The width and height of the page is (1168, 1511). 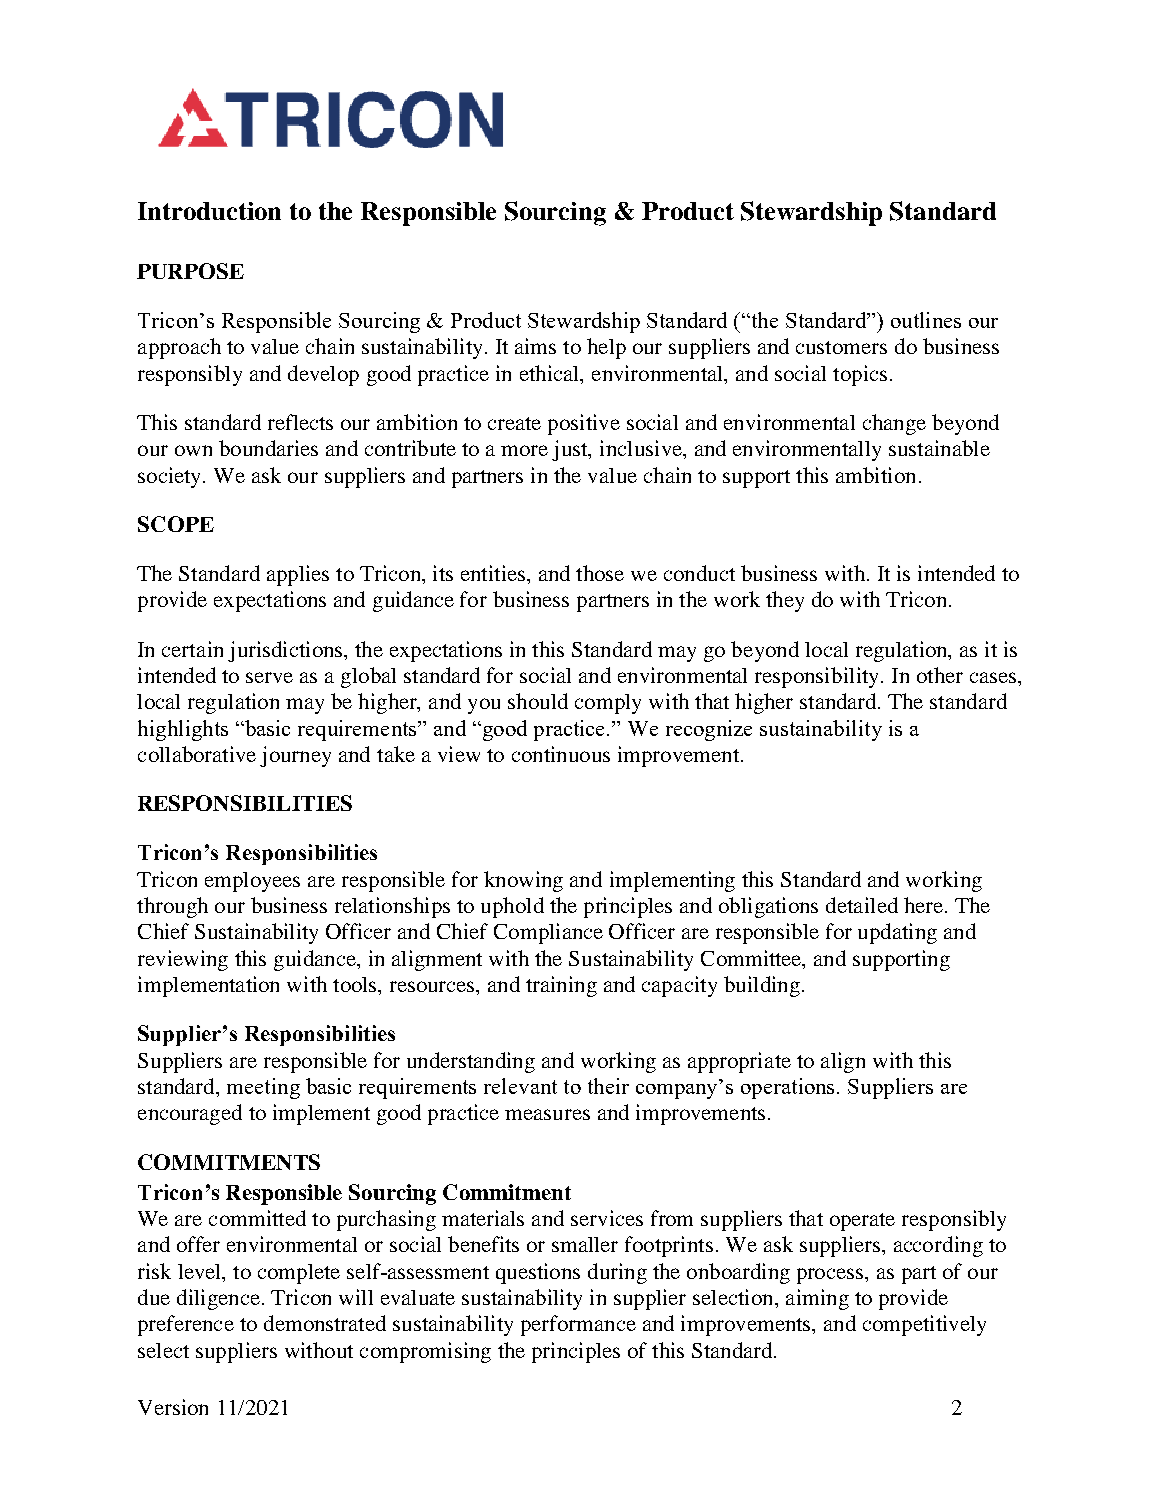 What do you see at coordinates (862, 905) in the page?
I see `detailed` at bounding box center [862, 905].
